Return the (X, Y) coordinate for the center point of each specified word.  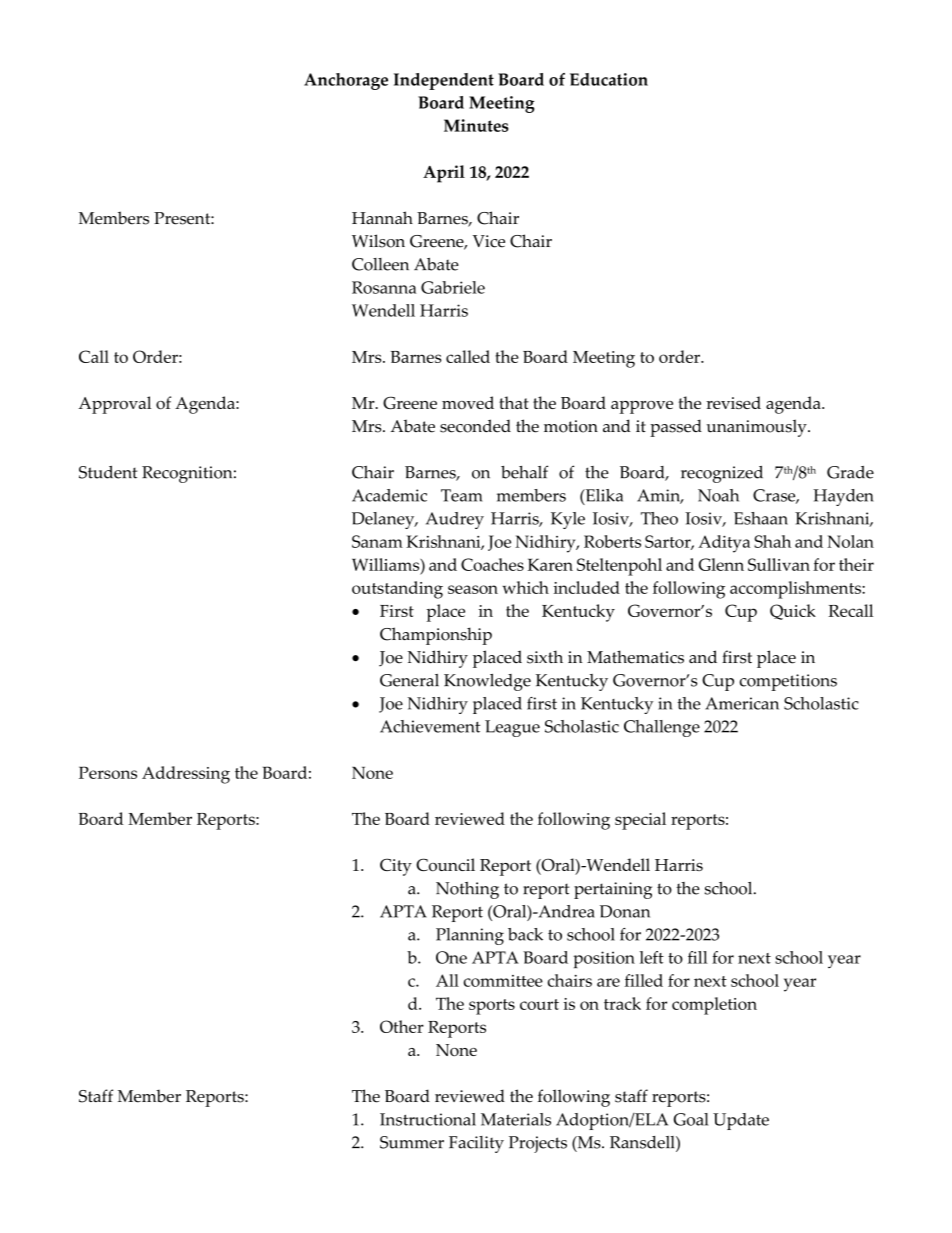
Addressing (186, 775)
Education (609, 79)
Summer (412, 1142)
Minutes (476, 125)
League (512, 728)
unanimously (757, 428)
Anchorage (346, 81)
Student (108, 472)
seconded (475, 426)
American (742, 703)
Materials (516, 1119)
